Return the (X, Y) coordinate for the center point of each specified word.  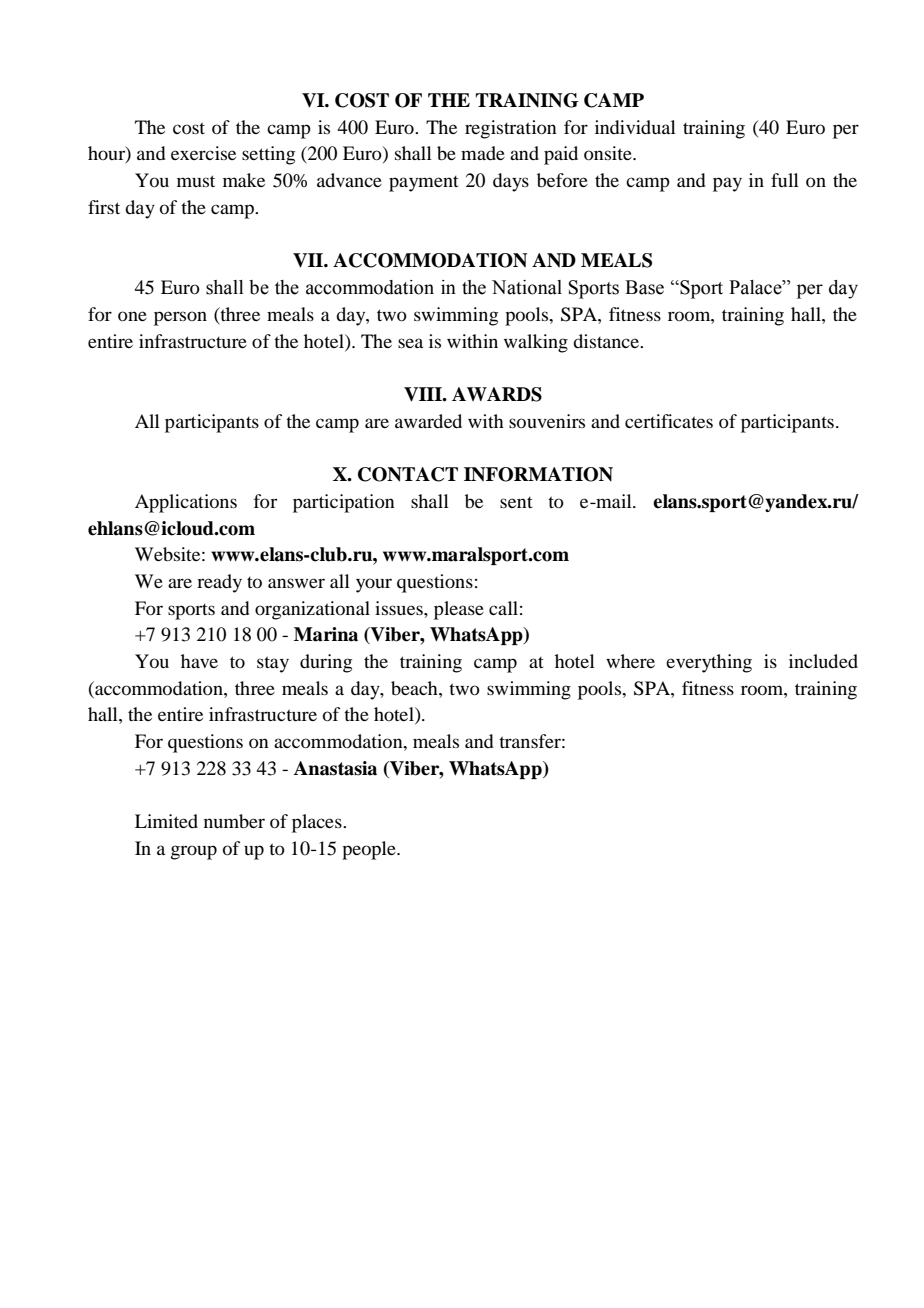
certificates (669, 421)
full (785, 180)
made (483, 153)
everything (709, 663)
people (370, 850)
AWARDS (497, 394)
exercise (203, 153)
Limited (166, 821)
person (180, 318)
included (823, 661)
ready (219, 583)
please (459, 610)
